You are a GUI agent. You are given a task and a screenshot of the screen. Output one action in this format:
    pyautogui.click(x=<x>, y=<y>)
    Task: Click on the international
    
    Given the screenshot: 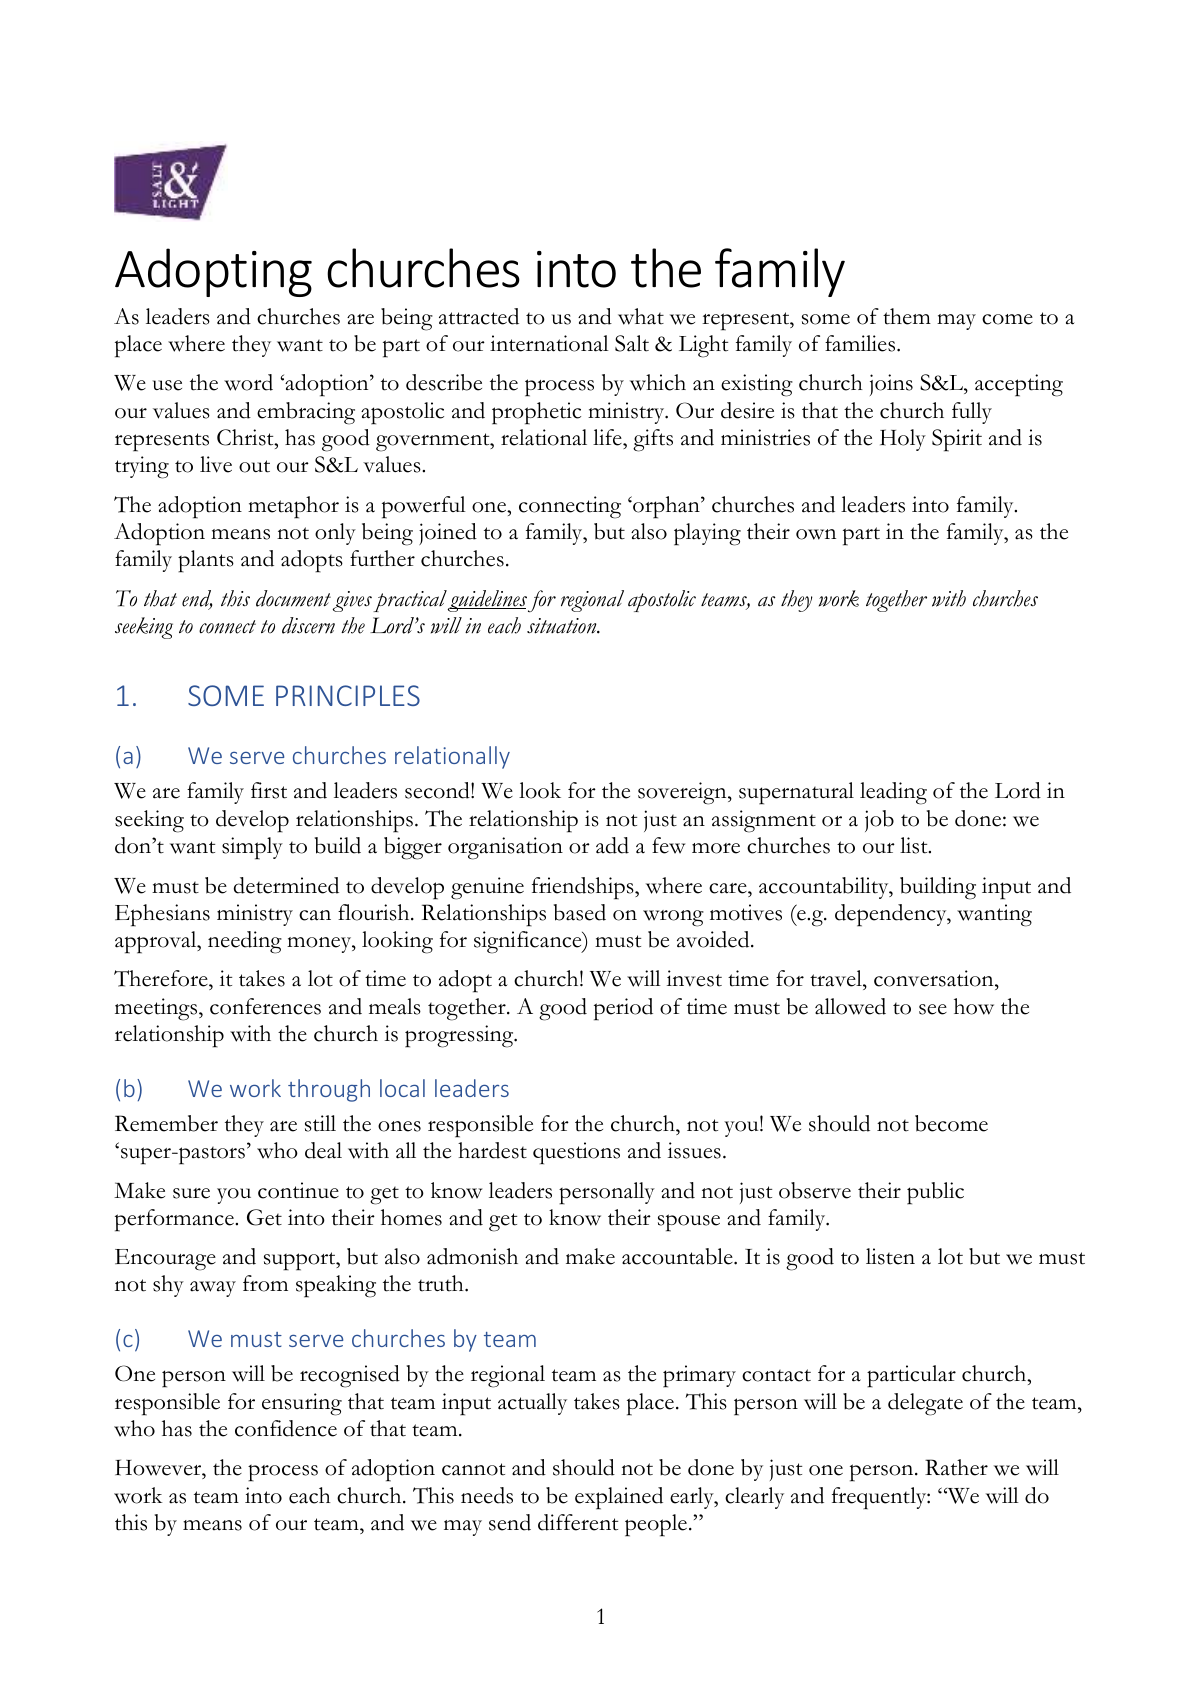 What is the action you would take?
    pyautogui.click(x=549, y=343)
